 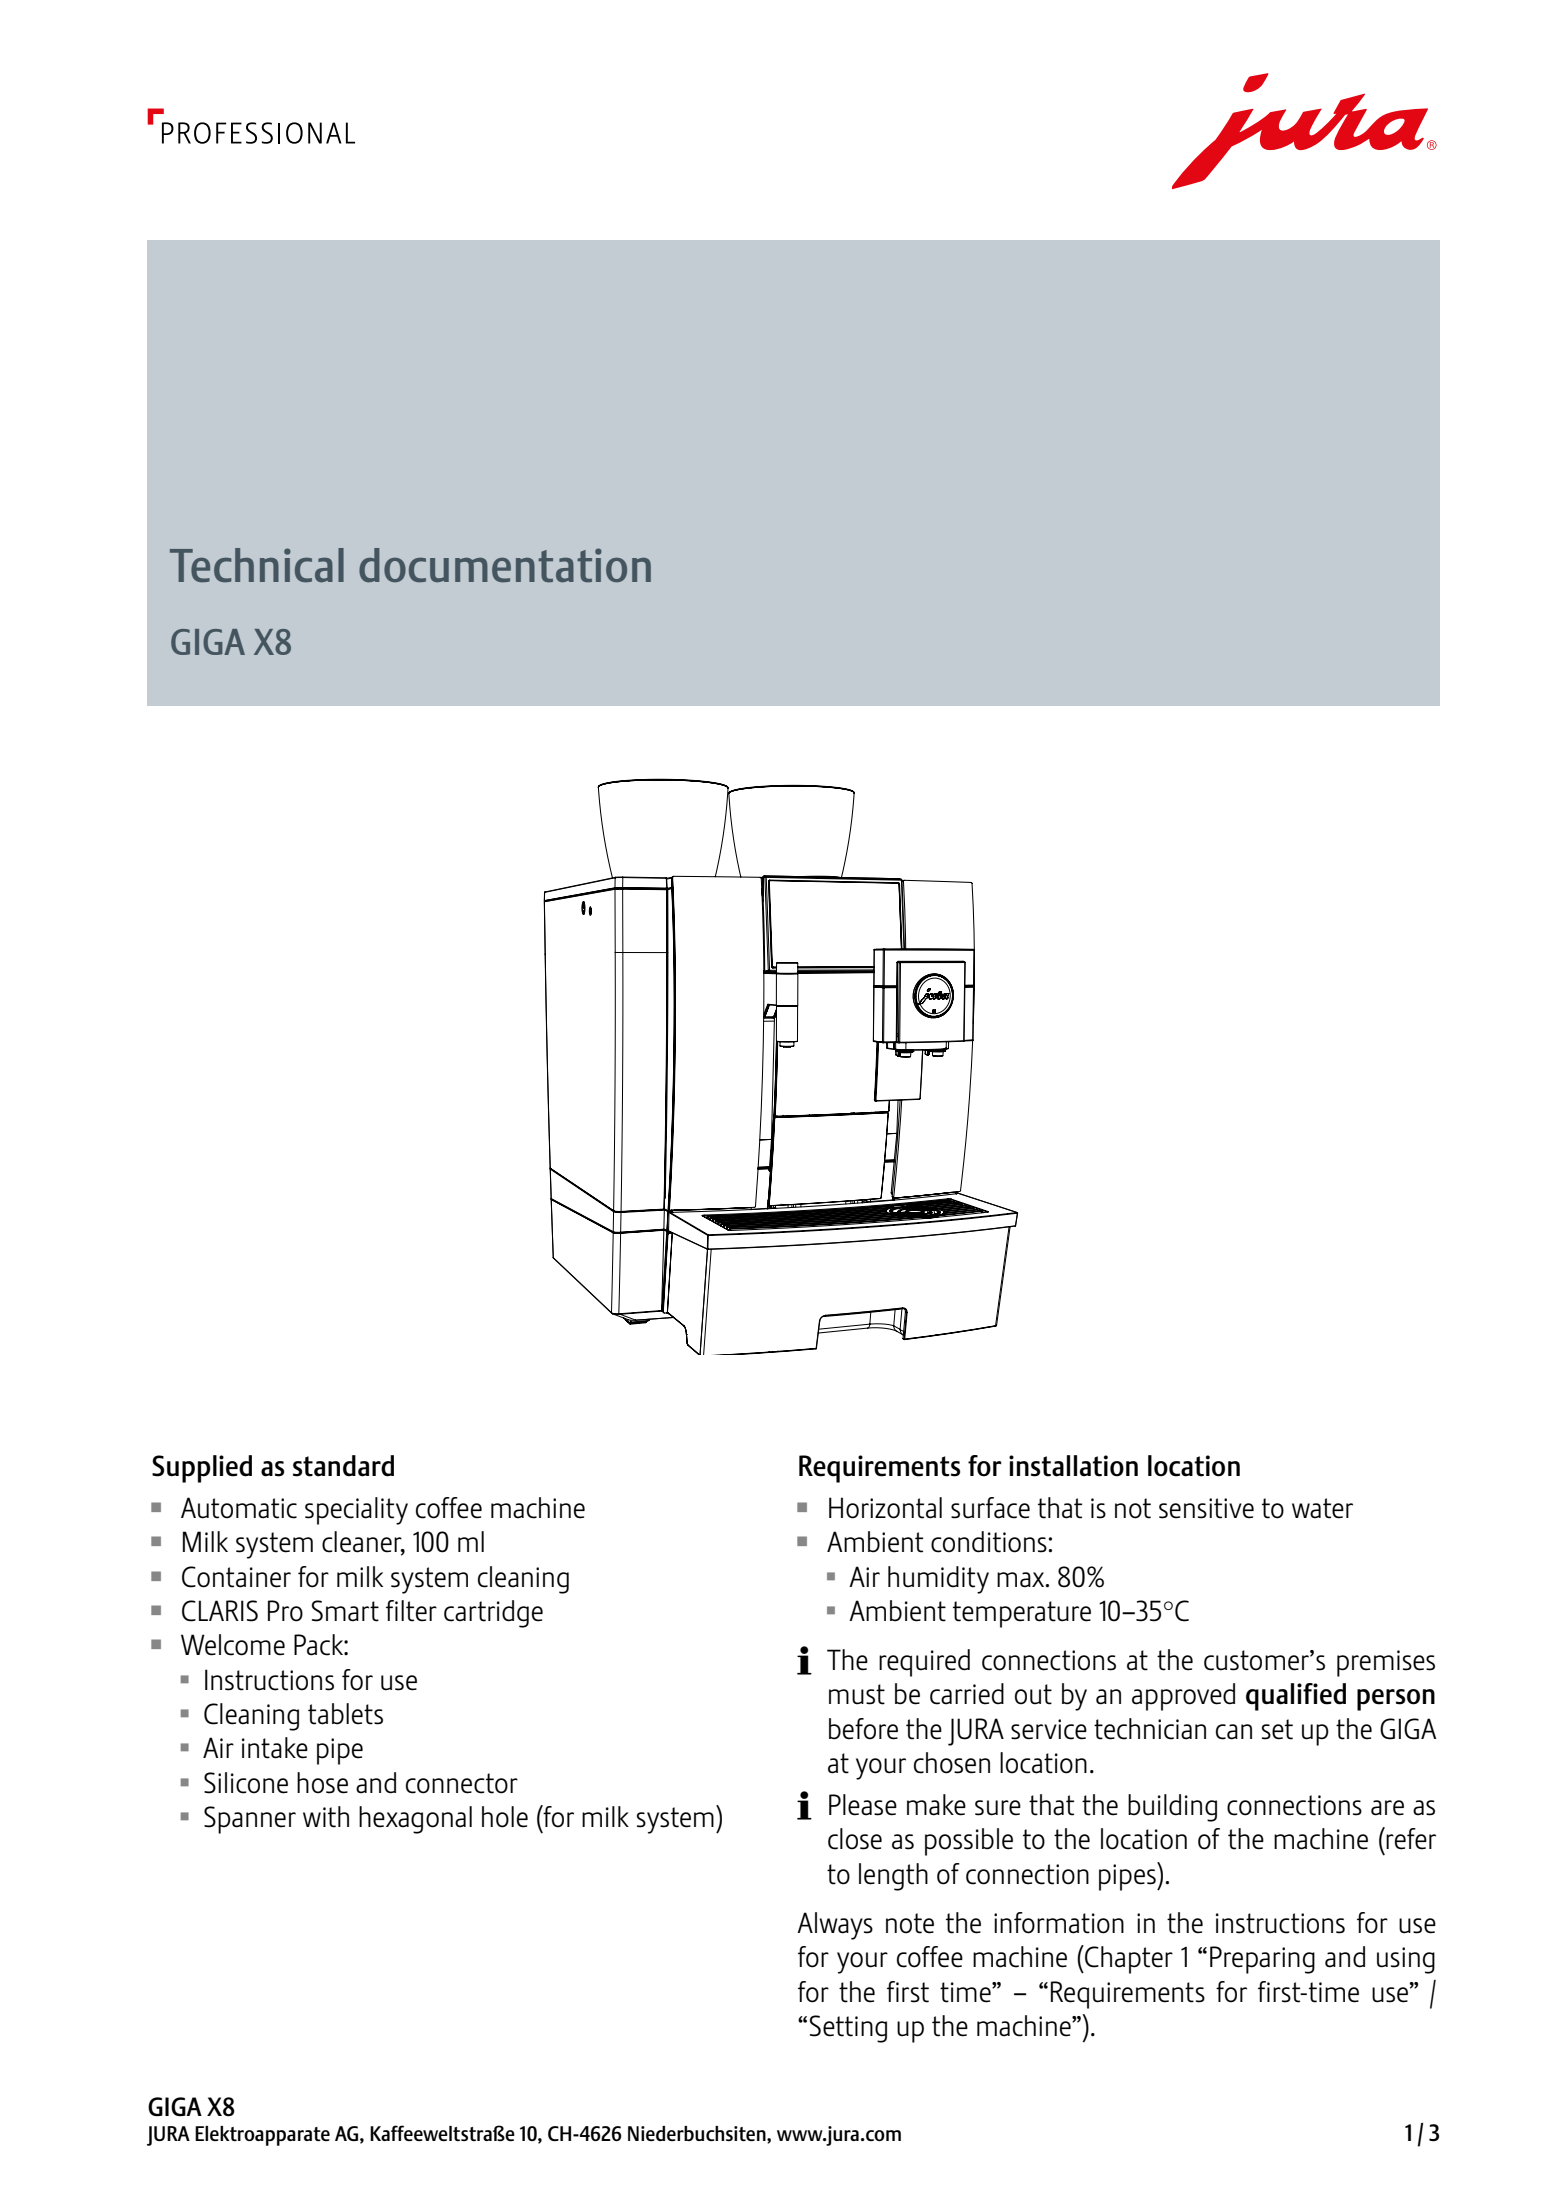 I want to click on Preparing, so click(x=1262, y=1960).
